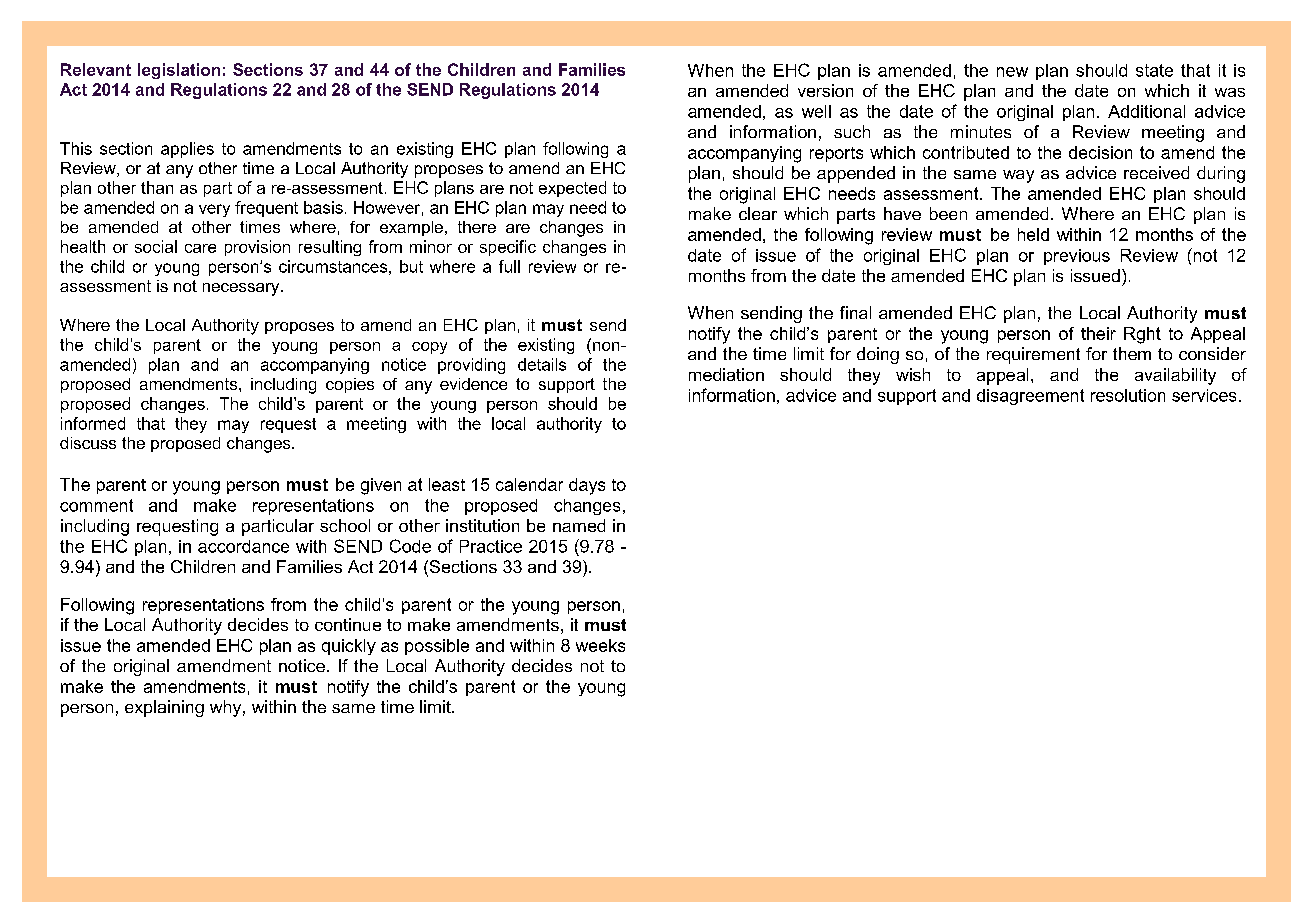 This screenshot has height=924, width=1308. I want to click on legislation, so click(179, 71).
